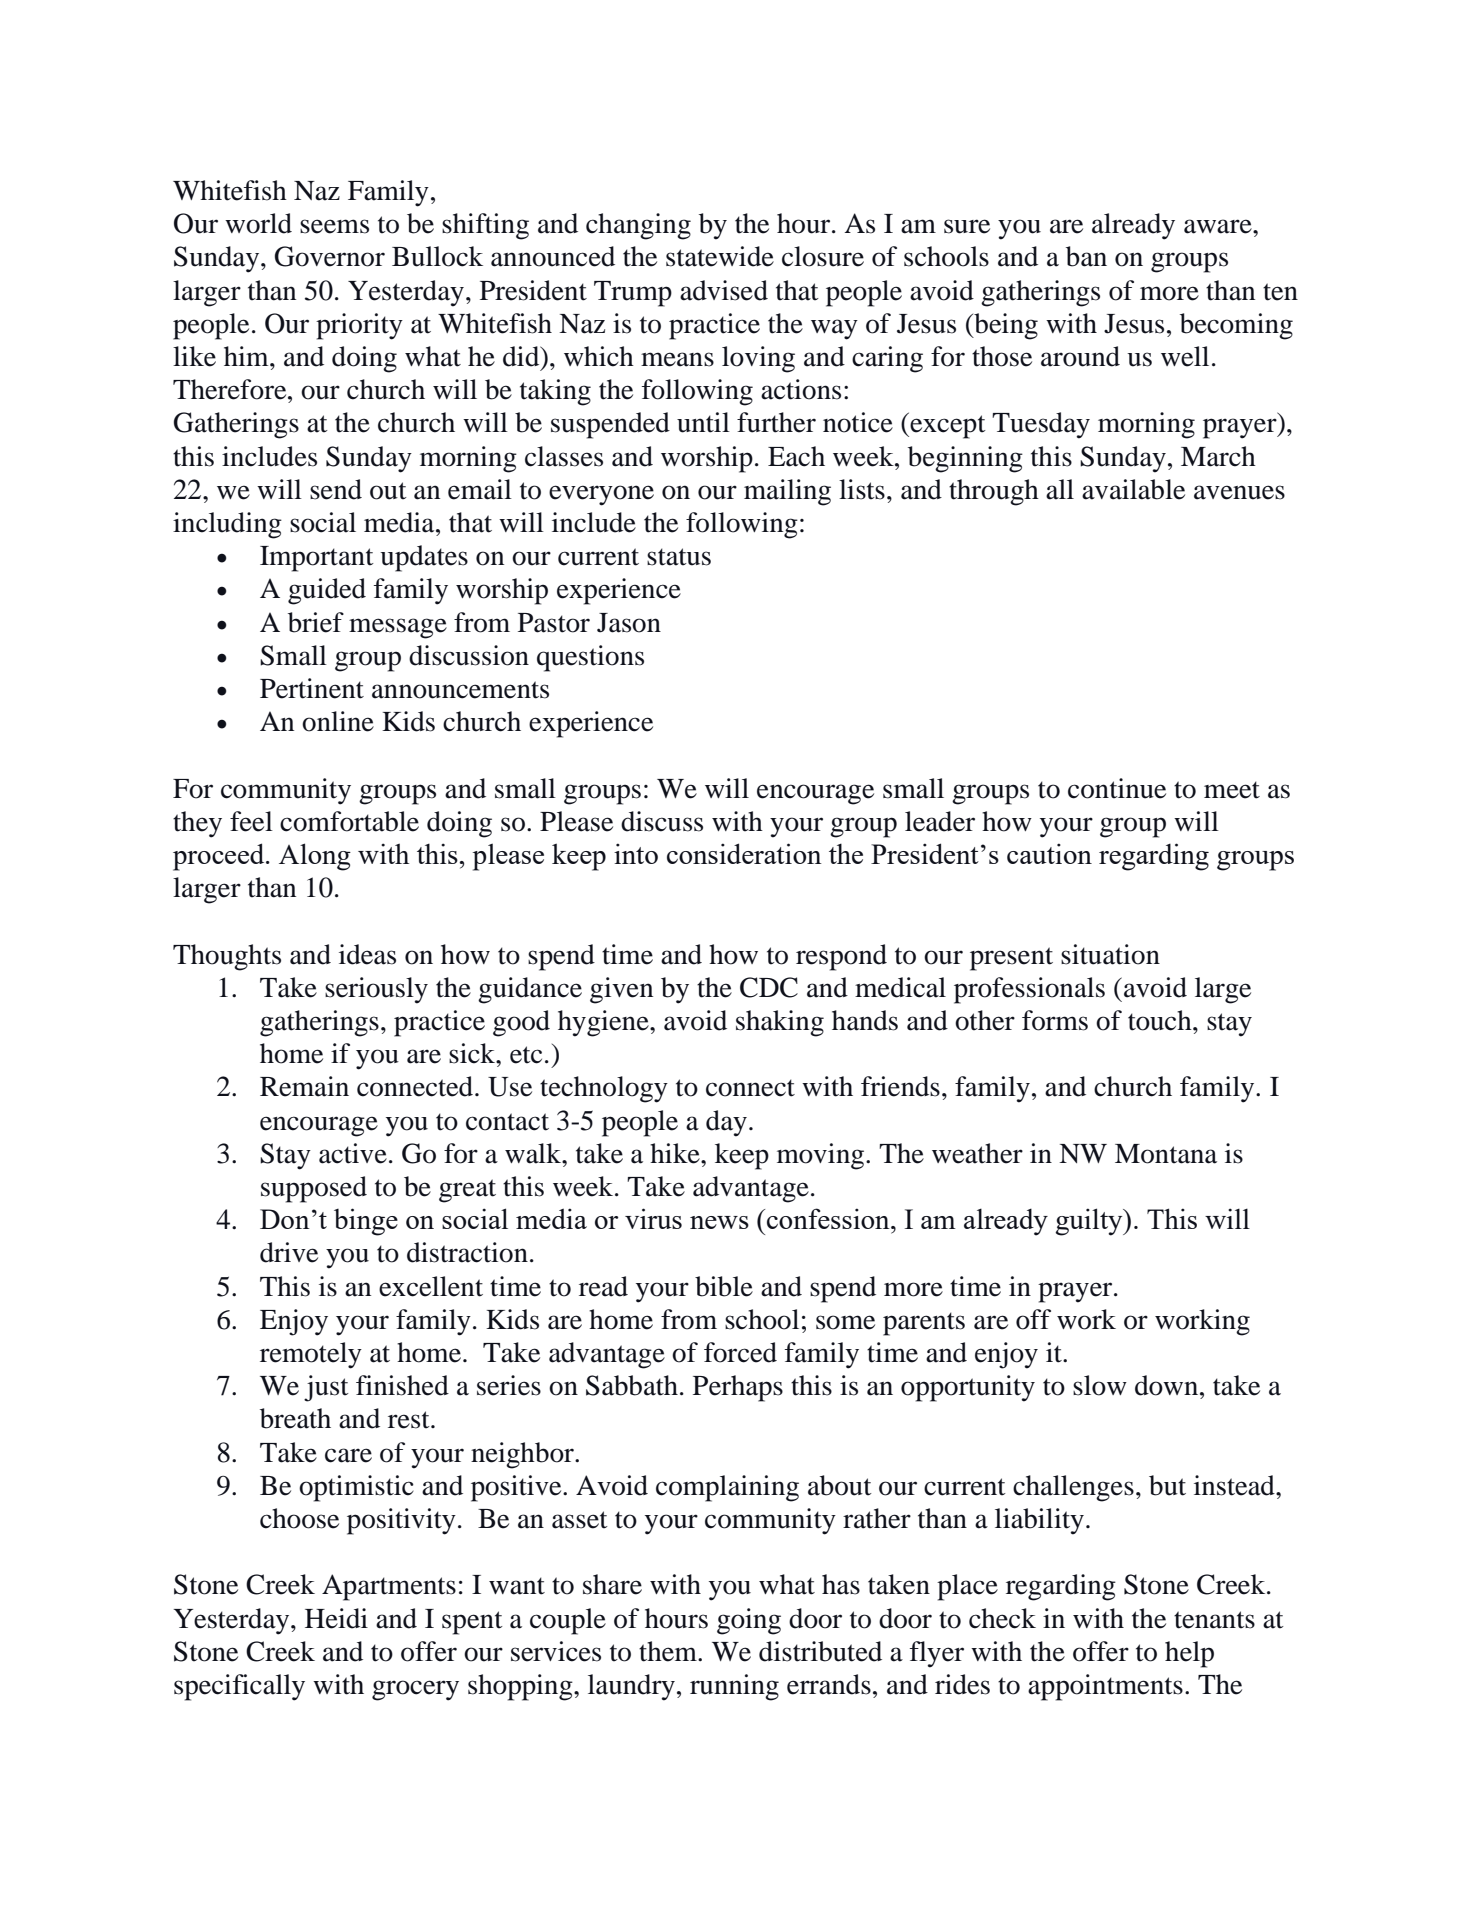  What do you see at coordinates (314, 1189) in the screenshot?
I see `supposed` at bounding box center [314, 1189].
